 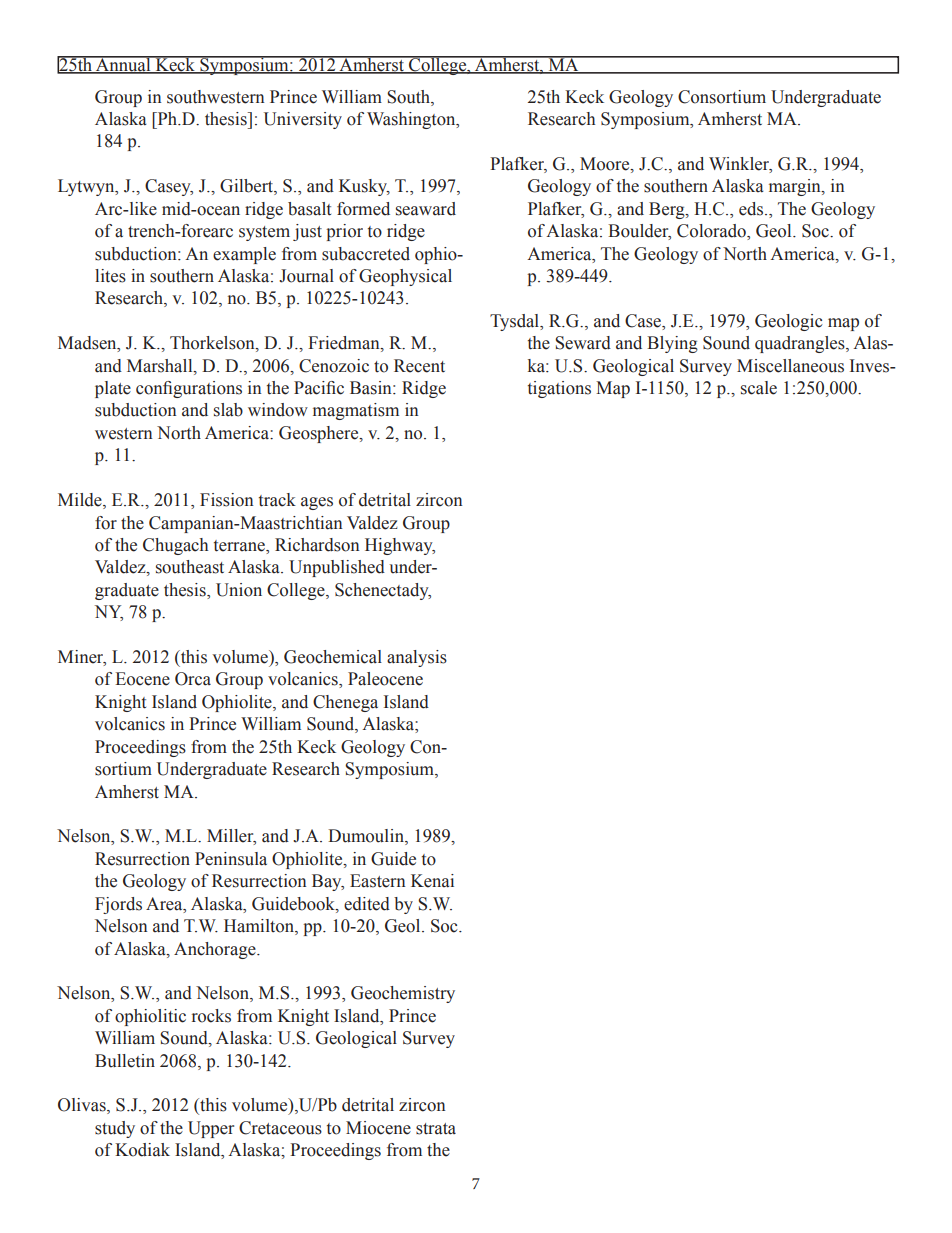 What do you see at coordinates (436, 1129) in the screenshot?
I see `strata` at bounding box center [436, 1129].
